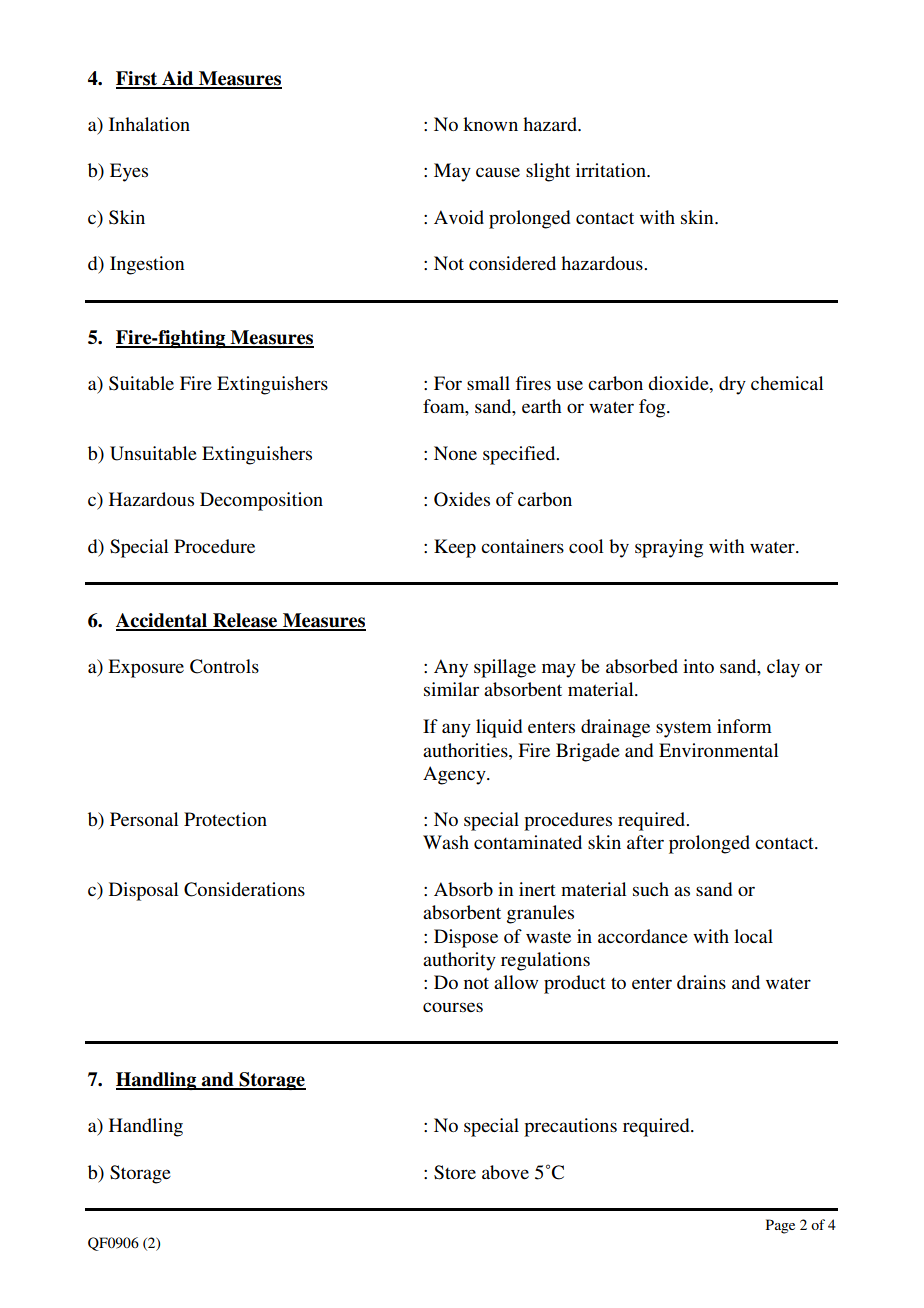 This image has height=1308, width=924. I want to click on Page, so click(780, 1226).
